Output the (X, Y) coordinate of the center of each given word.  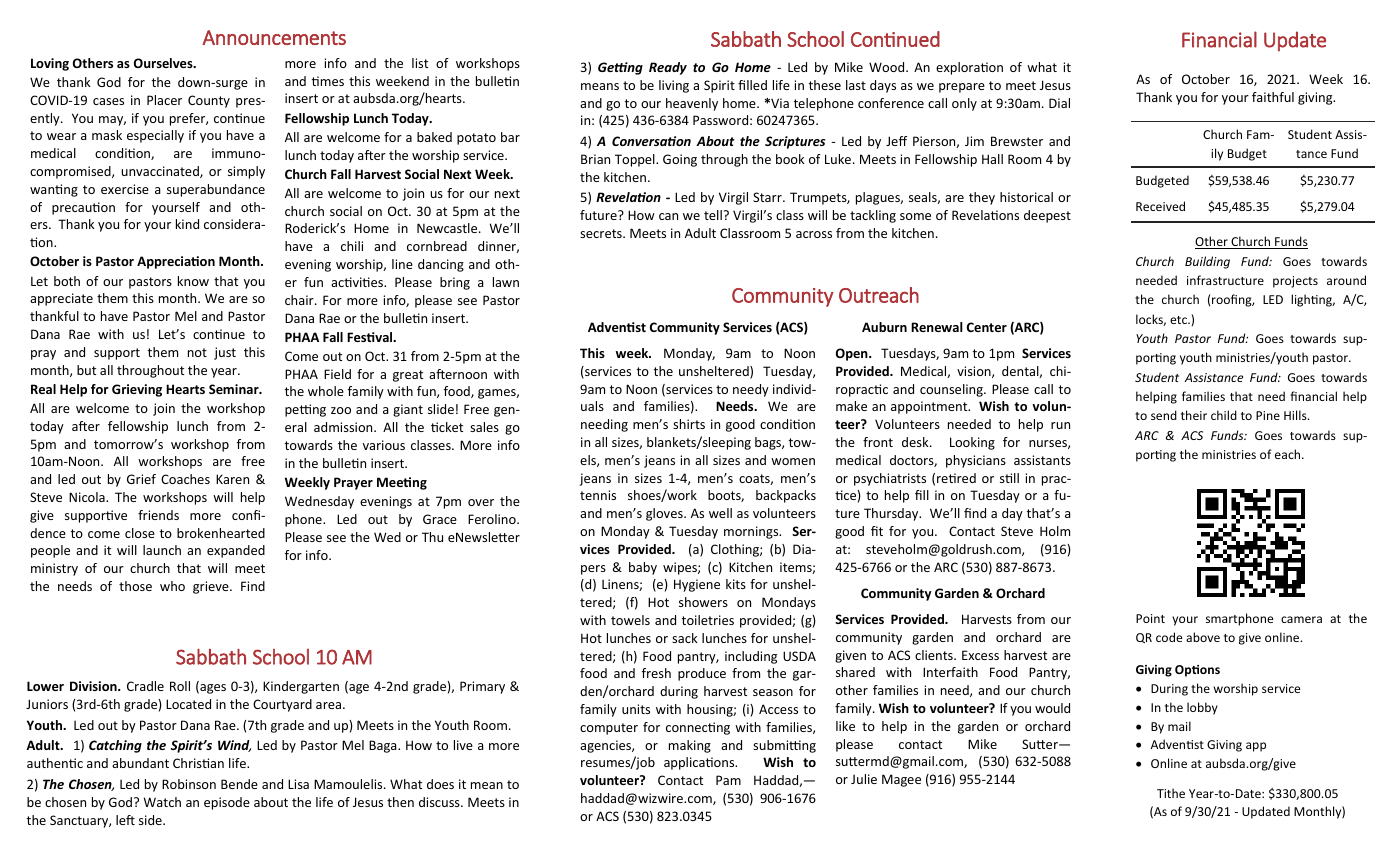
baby (643, 568)
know (193, 281)
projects (1295, 282)
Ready (668, 68)
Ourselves (164, 63)
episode (227, 803)
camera (1301, 619)
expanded (236, 551)
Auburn (884, 327)
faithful (1273, 97)
